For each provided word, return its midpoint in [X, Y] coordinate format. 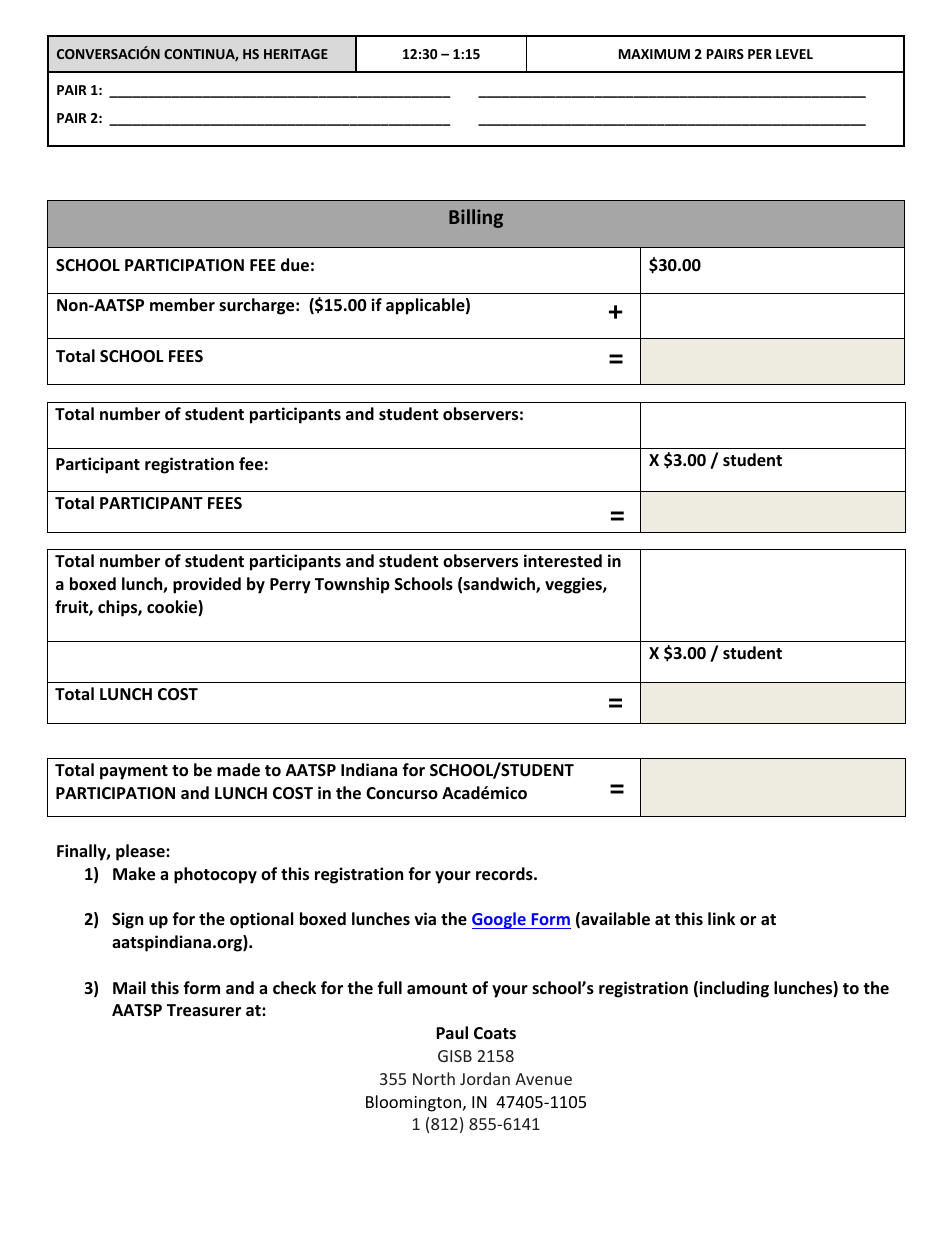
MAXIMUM [654, 54]
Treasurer [204, 1010]
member [182, 305]
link [721, 918]
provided [207, 585]
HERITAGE [296, 54]
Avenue [543, 1079]
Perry [290, 586]
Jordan [485, 1078]
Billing [476, 218]
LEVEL [794, 54]
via [425, 918]
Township [352, 585]
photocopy [215, 875]
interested [563, 561]
